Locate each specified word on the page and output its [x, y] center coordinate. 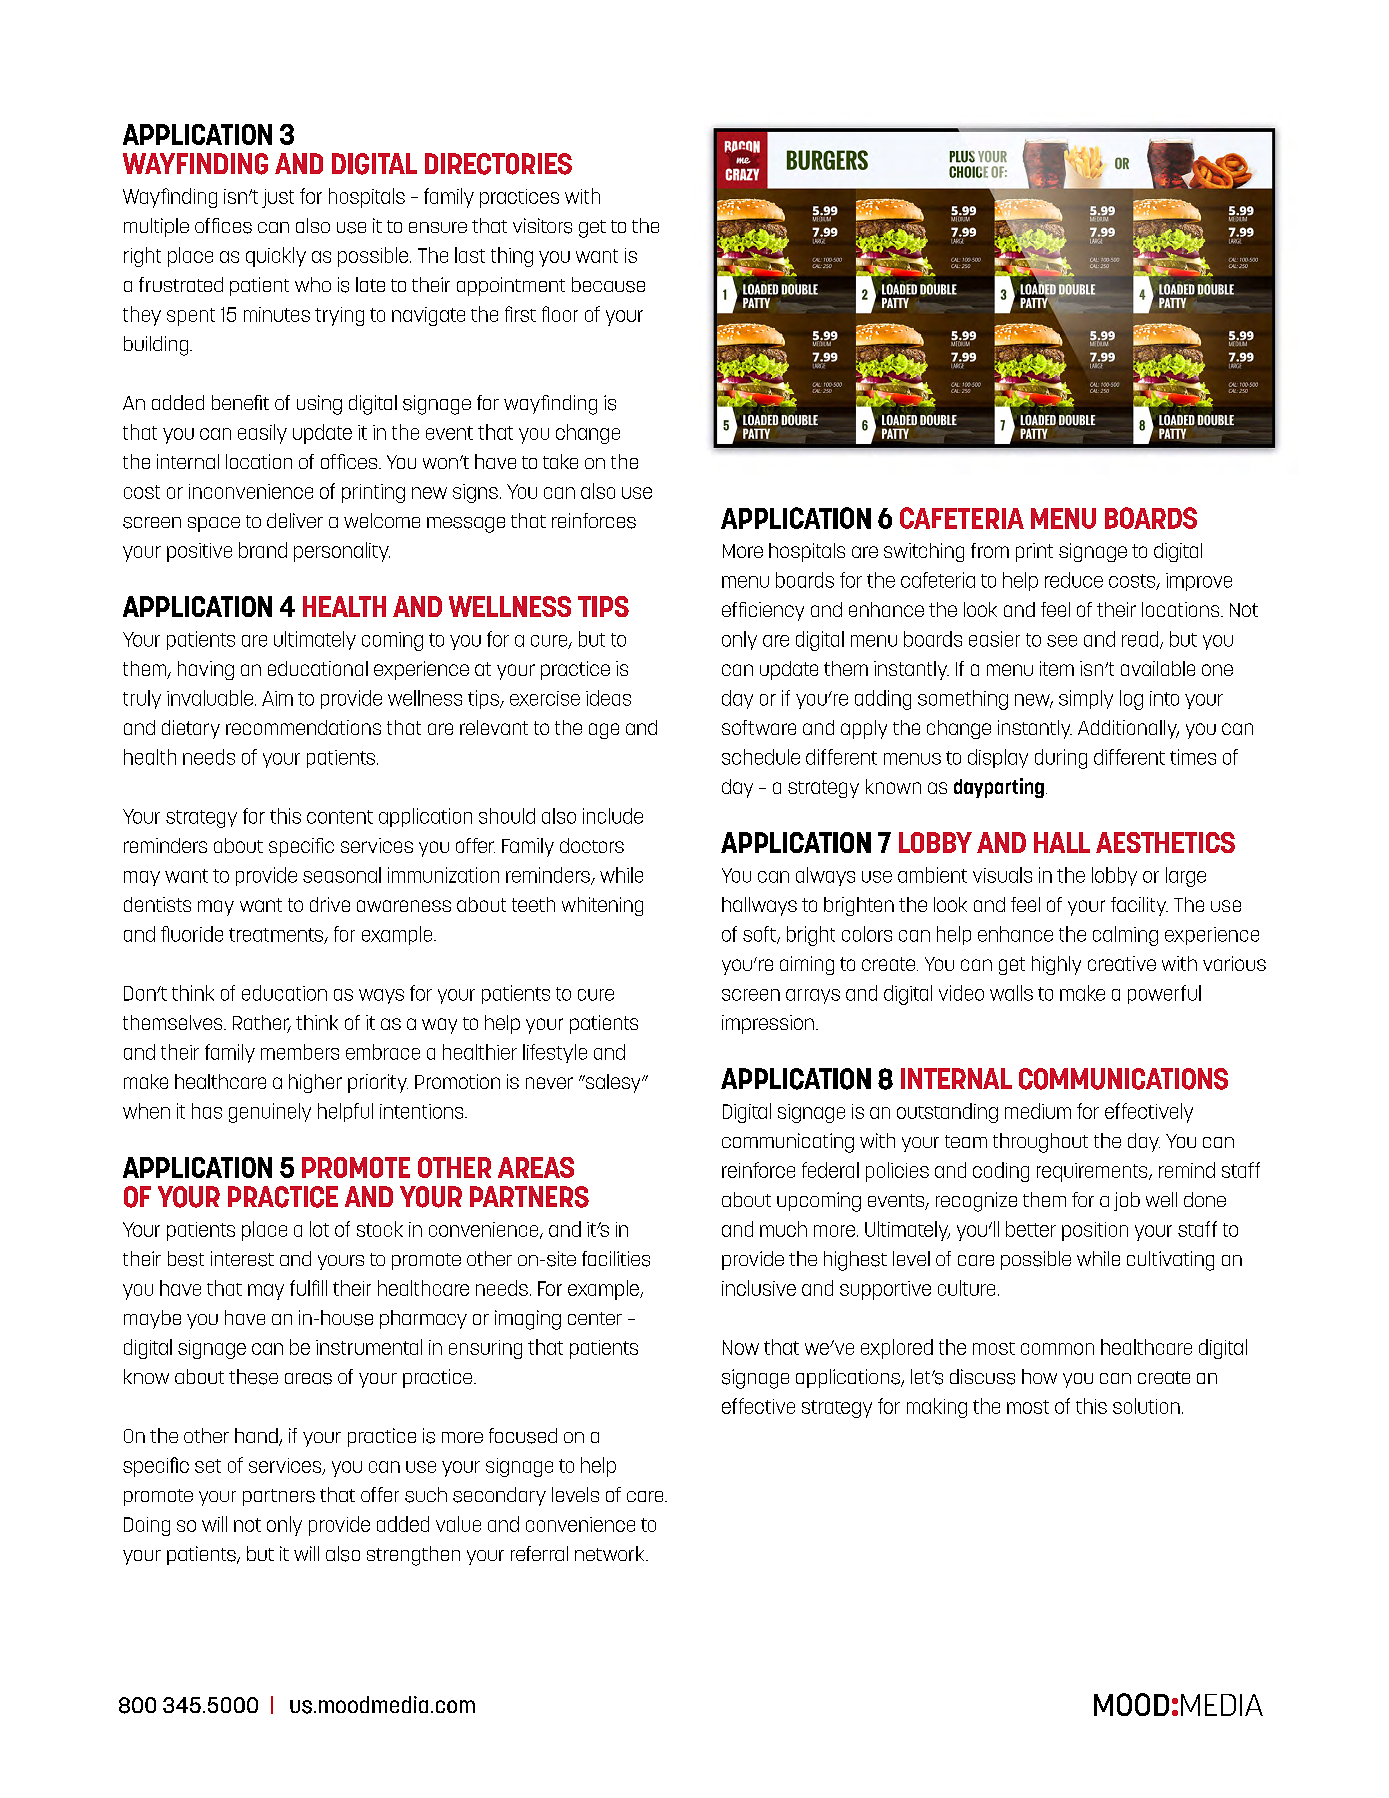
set [208, 1466]
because [608, 285]
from [990, 550]
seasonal [342, 875]
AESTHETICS [1165, 842]
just [278, 198]
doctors [592, 845]
